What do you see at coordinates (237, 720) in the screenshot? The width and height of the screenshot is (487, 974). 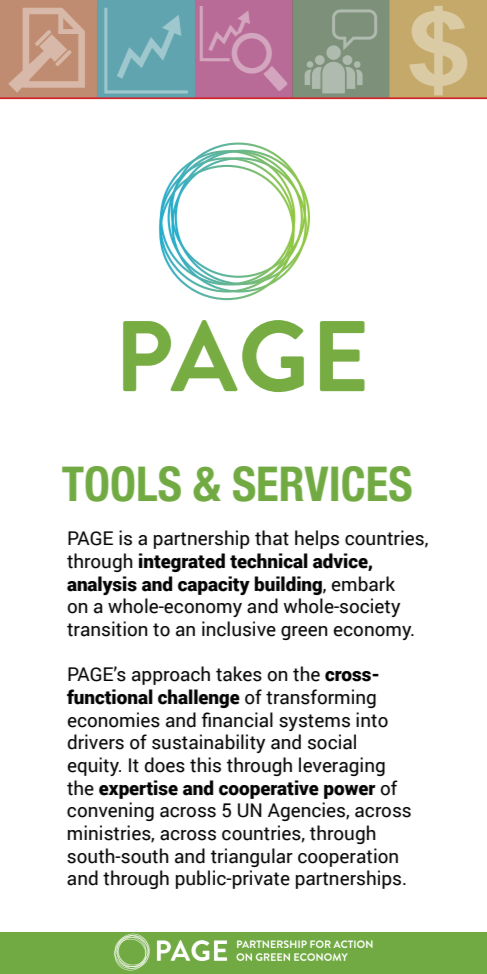 I see `financial` at bounding box center [237, 720].
